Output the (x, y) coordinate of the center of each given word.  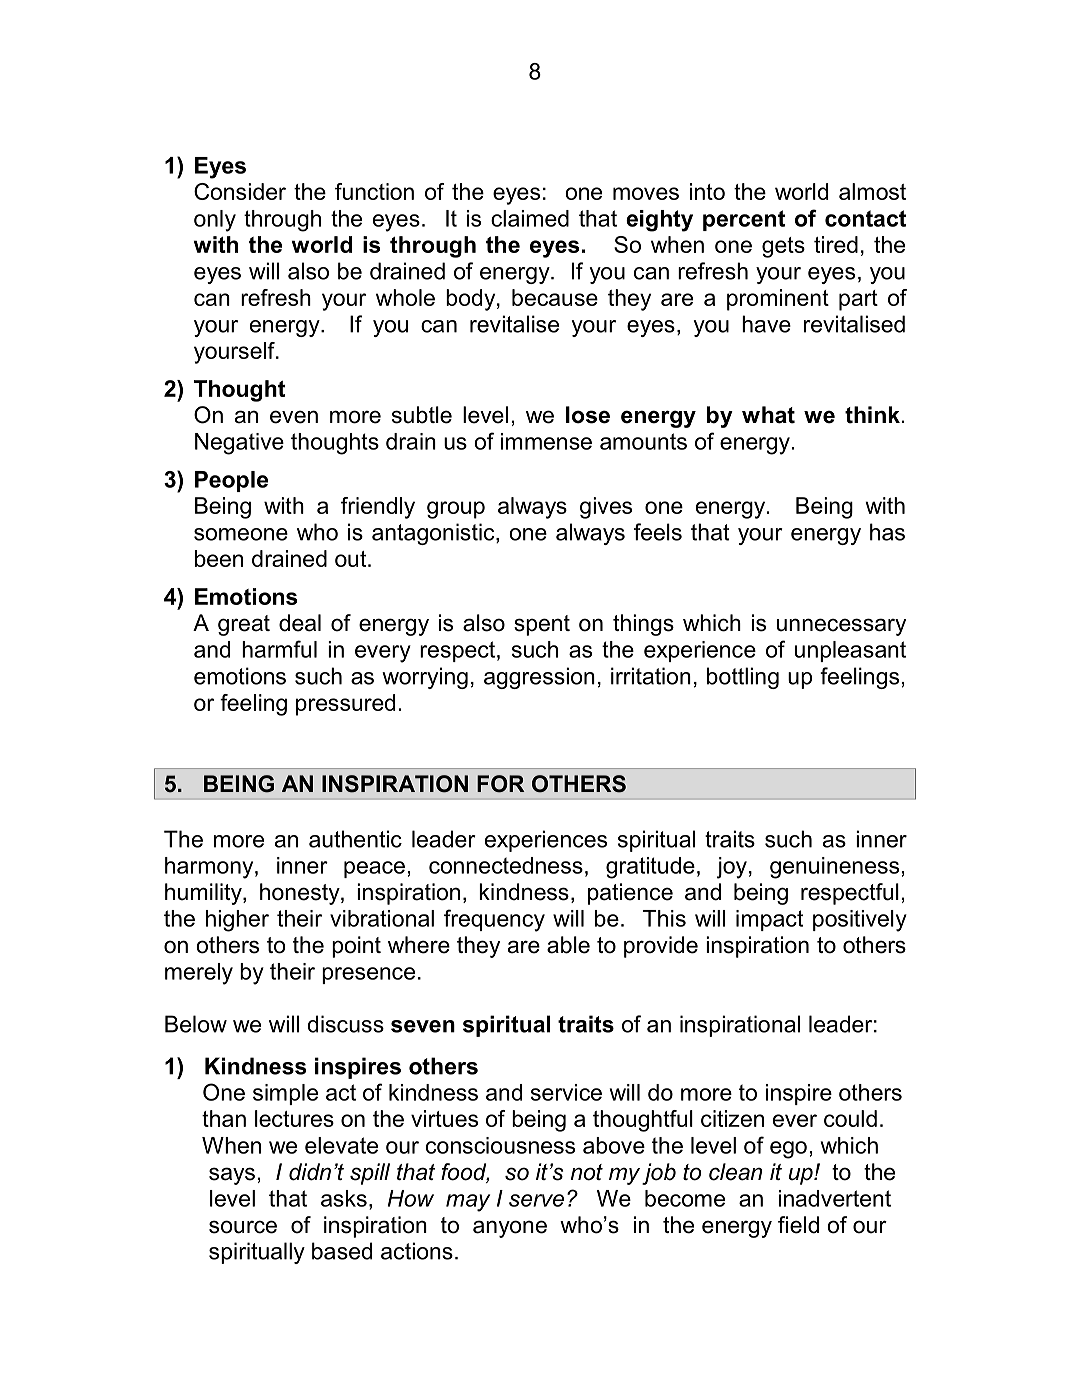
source (243, 1227)
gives (606, 508)
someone (241, 534)
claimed (530, 218)
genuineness (836, 868)
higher (237, 921)
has (887, 532)
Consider (240, 191)
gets (783, 247)
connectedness (506, 865)
